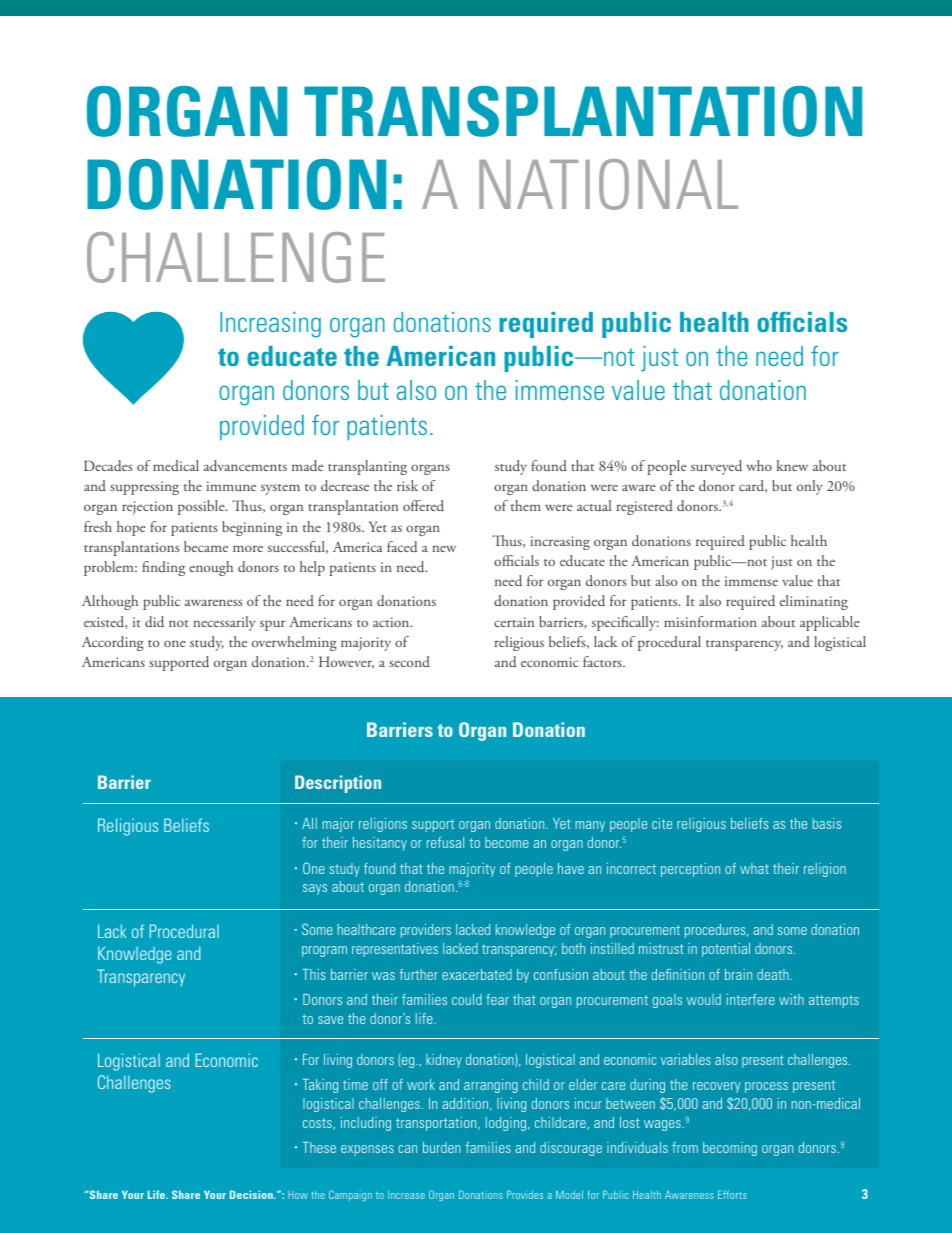 The height and width of the screenshot is (1233, 952). What do you see at coordinates (442, 1147) in the screenshot?
I see `burden` at bounding box center [442, 1147].
